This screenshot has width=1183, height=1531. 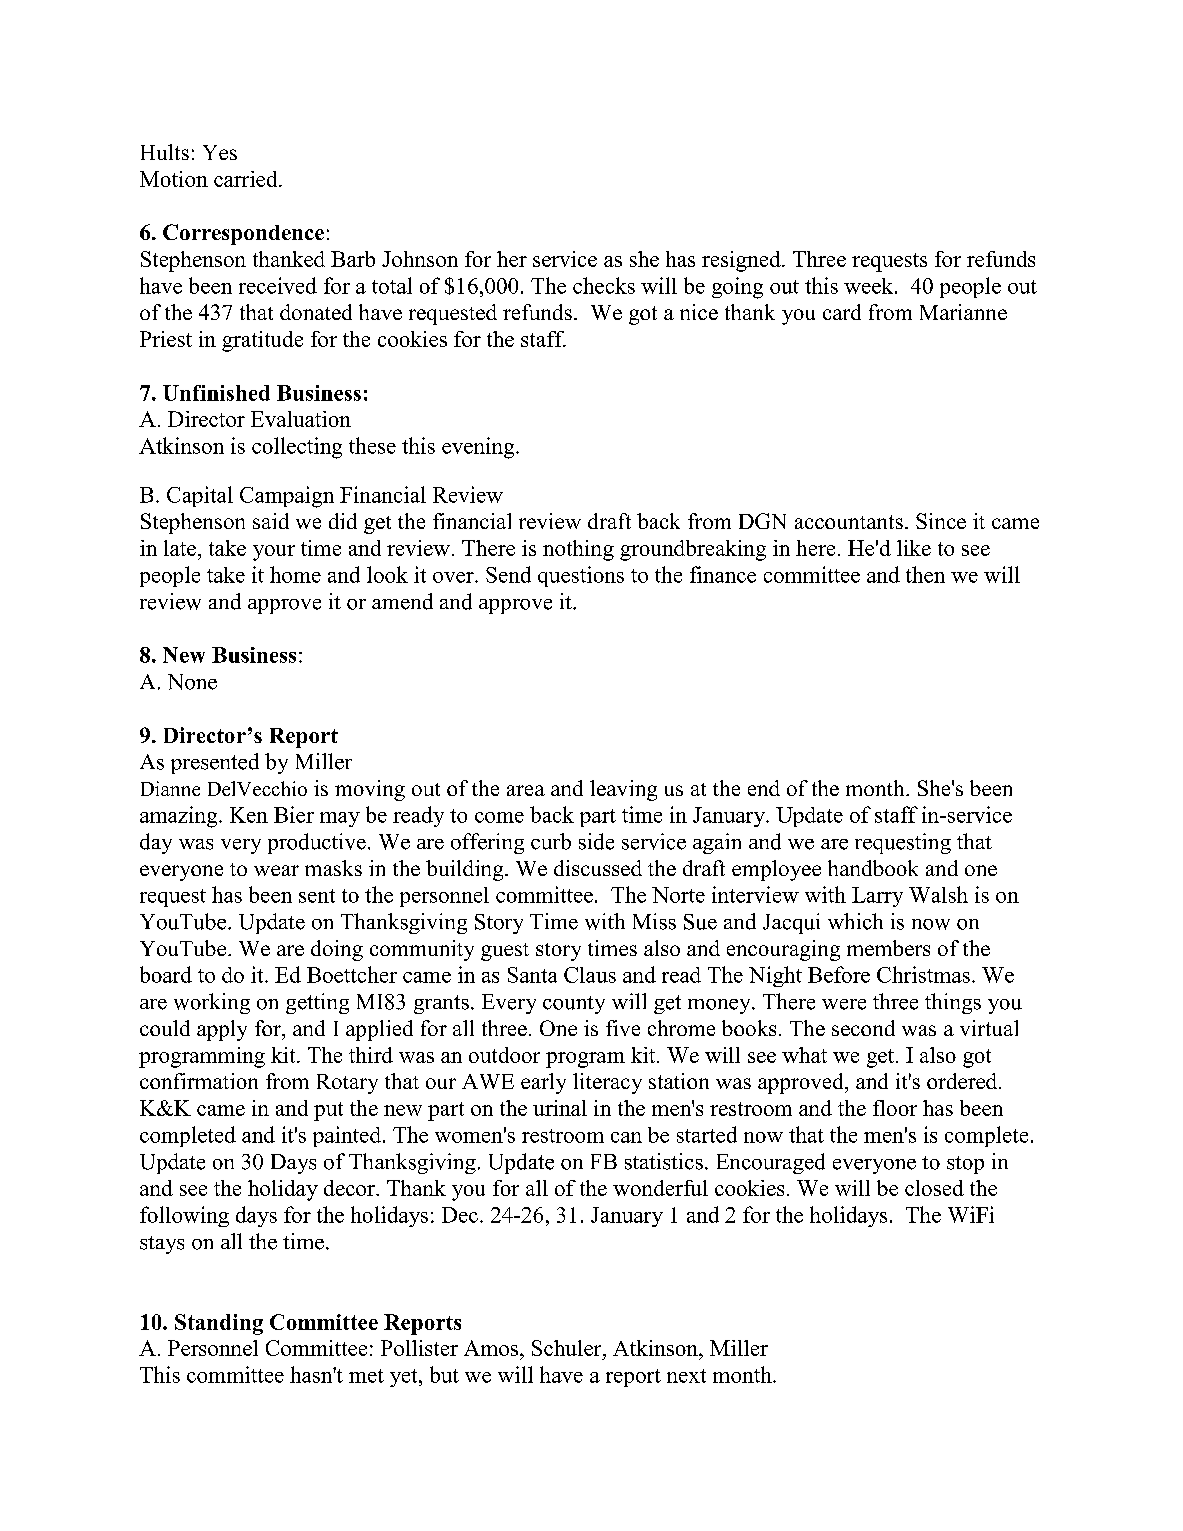 What do you see at coordinates (249, 815) in the screenshot?
I see `Ken` at bounding box center [249, 815].
